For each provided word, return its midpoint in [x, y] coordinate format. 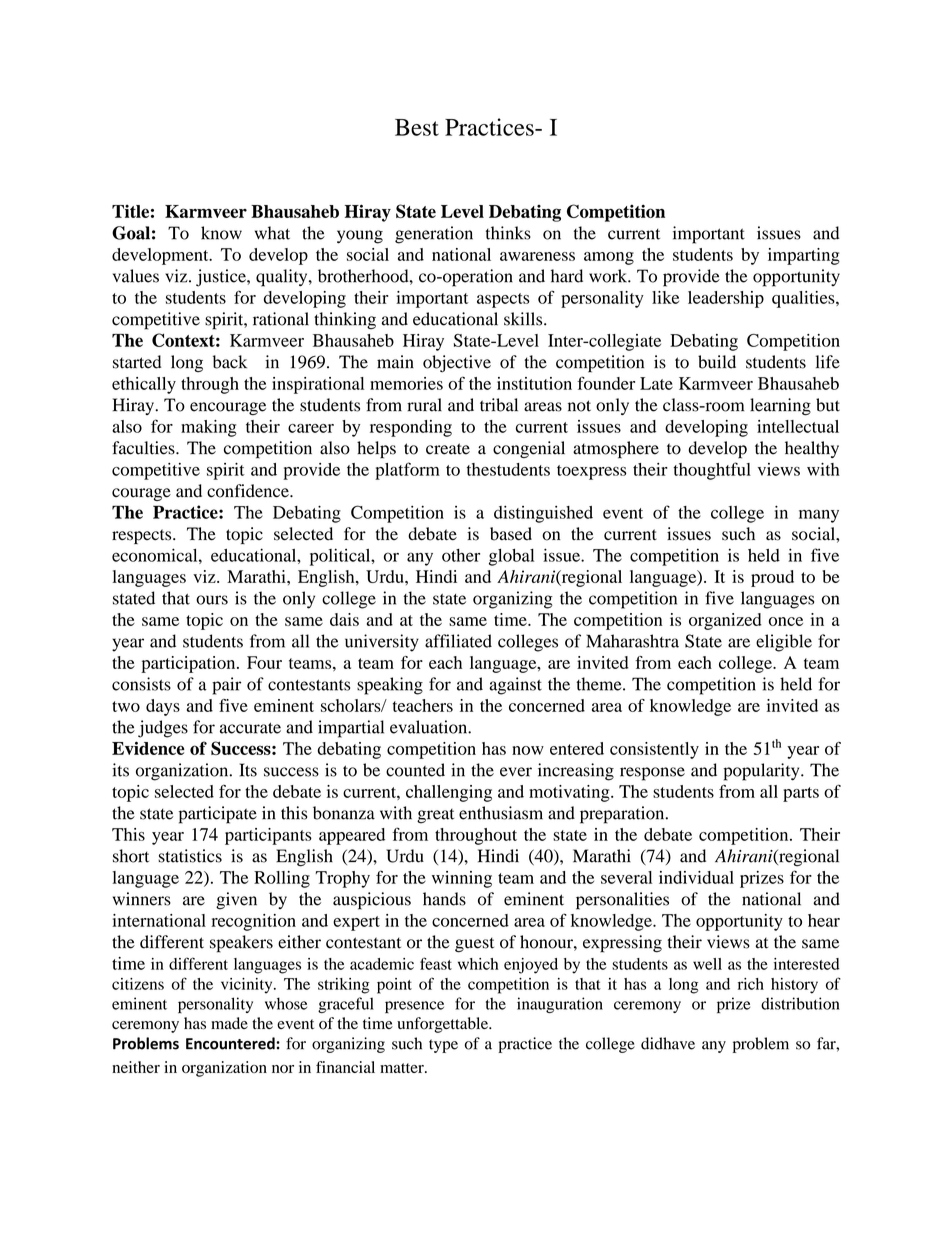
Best [417, 127]
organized [725, 621]
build [717, 362]
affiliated [458, 641]
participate [218, 815]
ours [212, 600]
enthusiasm [501, 813]
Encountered [230, 1043]
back [230, 362]
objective [457, 364]
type [443, 1046]
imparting [804, 256]
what [272, 233]
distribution [800, 1003]
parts [801, 794]
